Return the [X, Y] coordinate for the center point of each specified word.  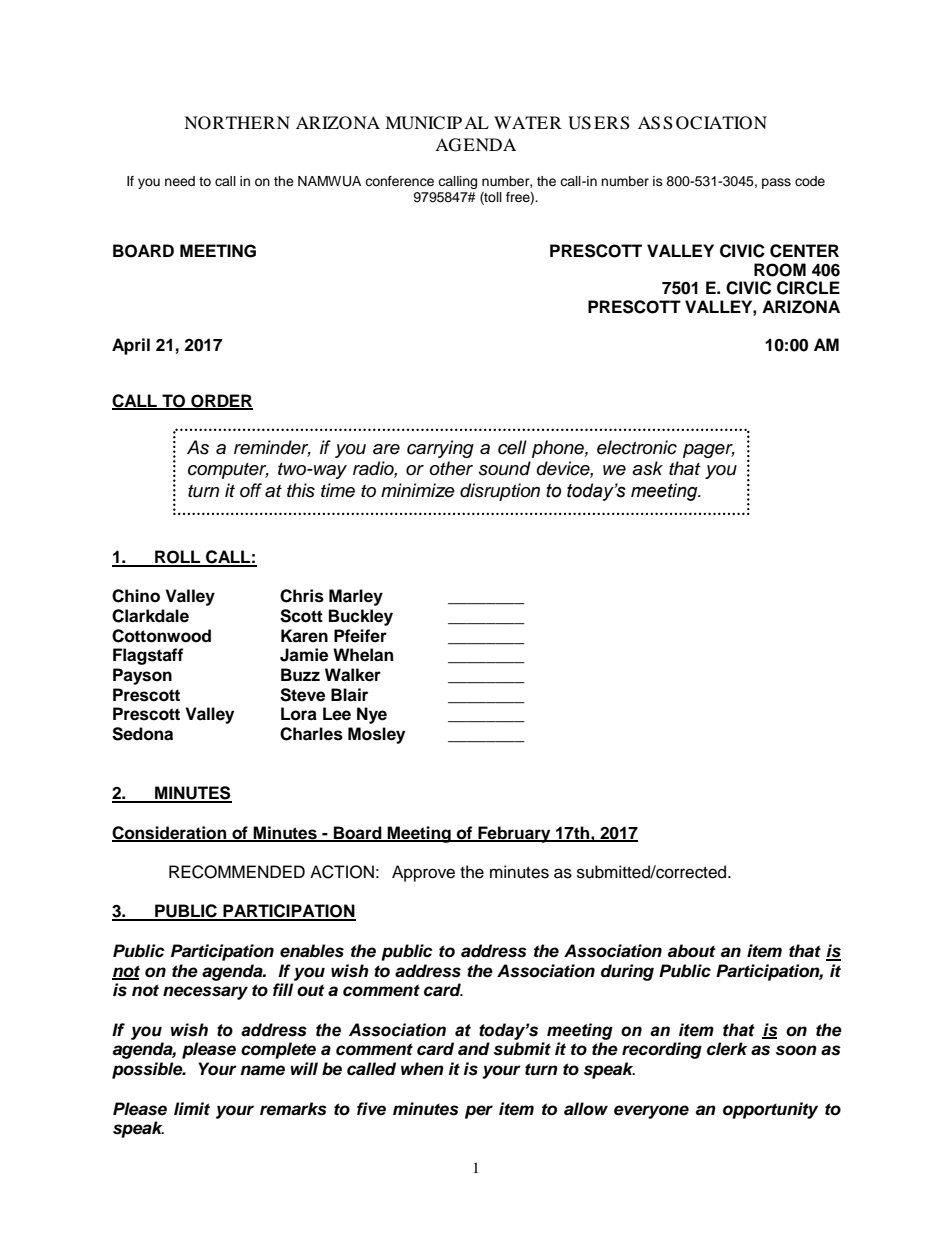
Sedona [142, 734]
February [514, 834]
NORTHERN [237, 123]
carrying [440, 449]
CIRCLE [808, 288]
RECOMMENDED [237, 872]
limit [192, 1108]
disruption [500, 492]
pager [709, 451]
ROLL [178, 558]
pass [776, 183]
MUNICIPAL [437, 123]
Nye [372, 715]
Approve [423, 873]
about [691, 951]
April [131, 346]
